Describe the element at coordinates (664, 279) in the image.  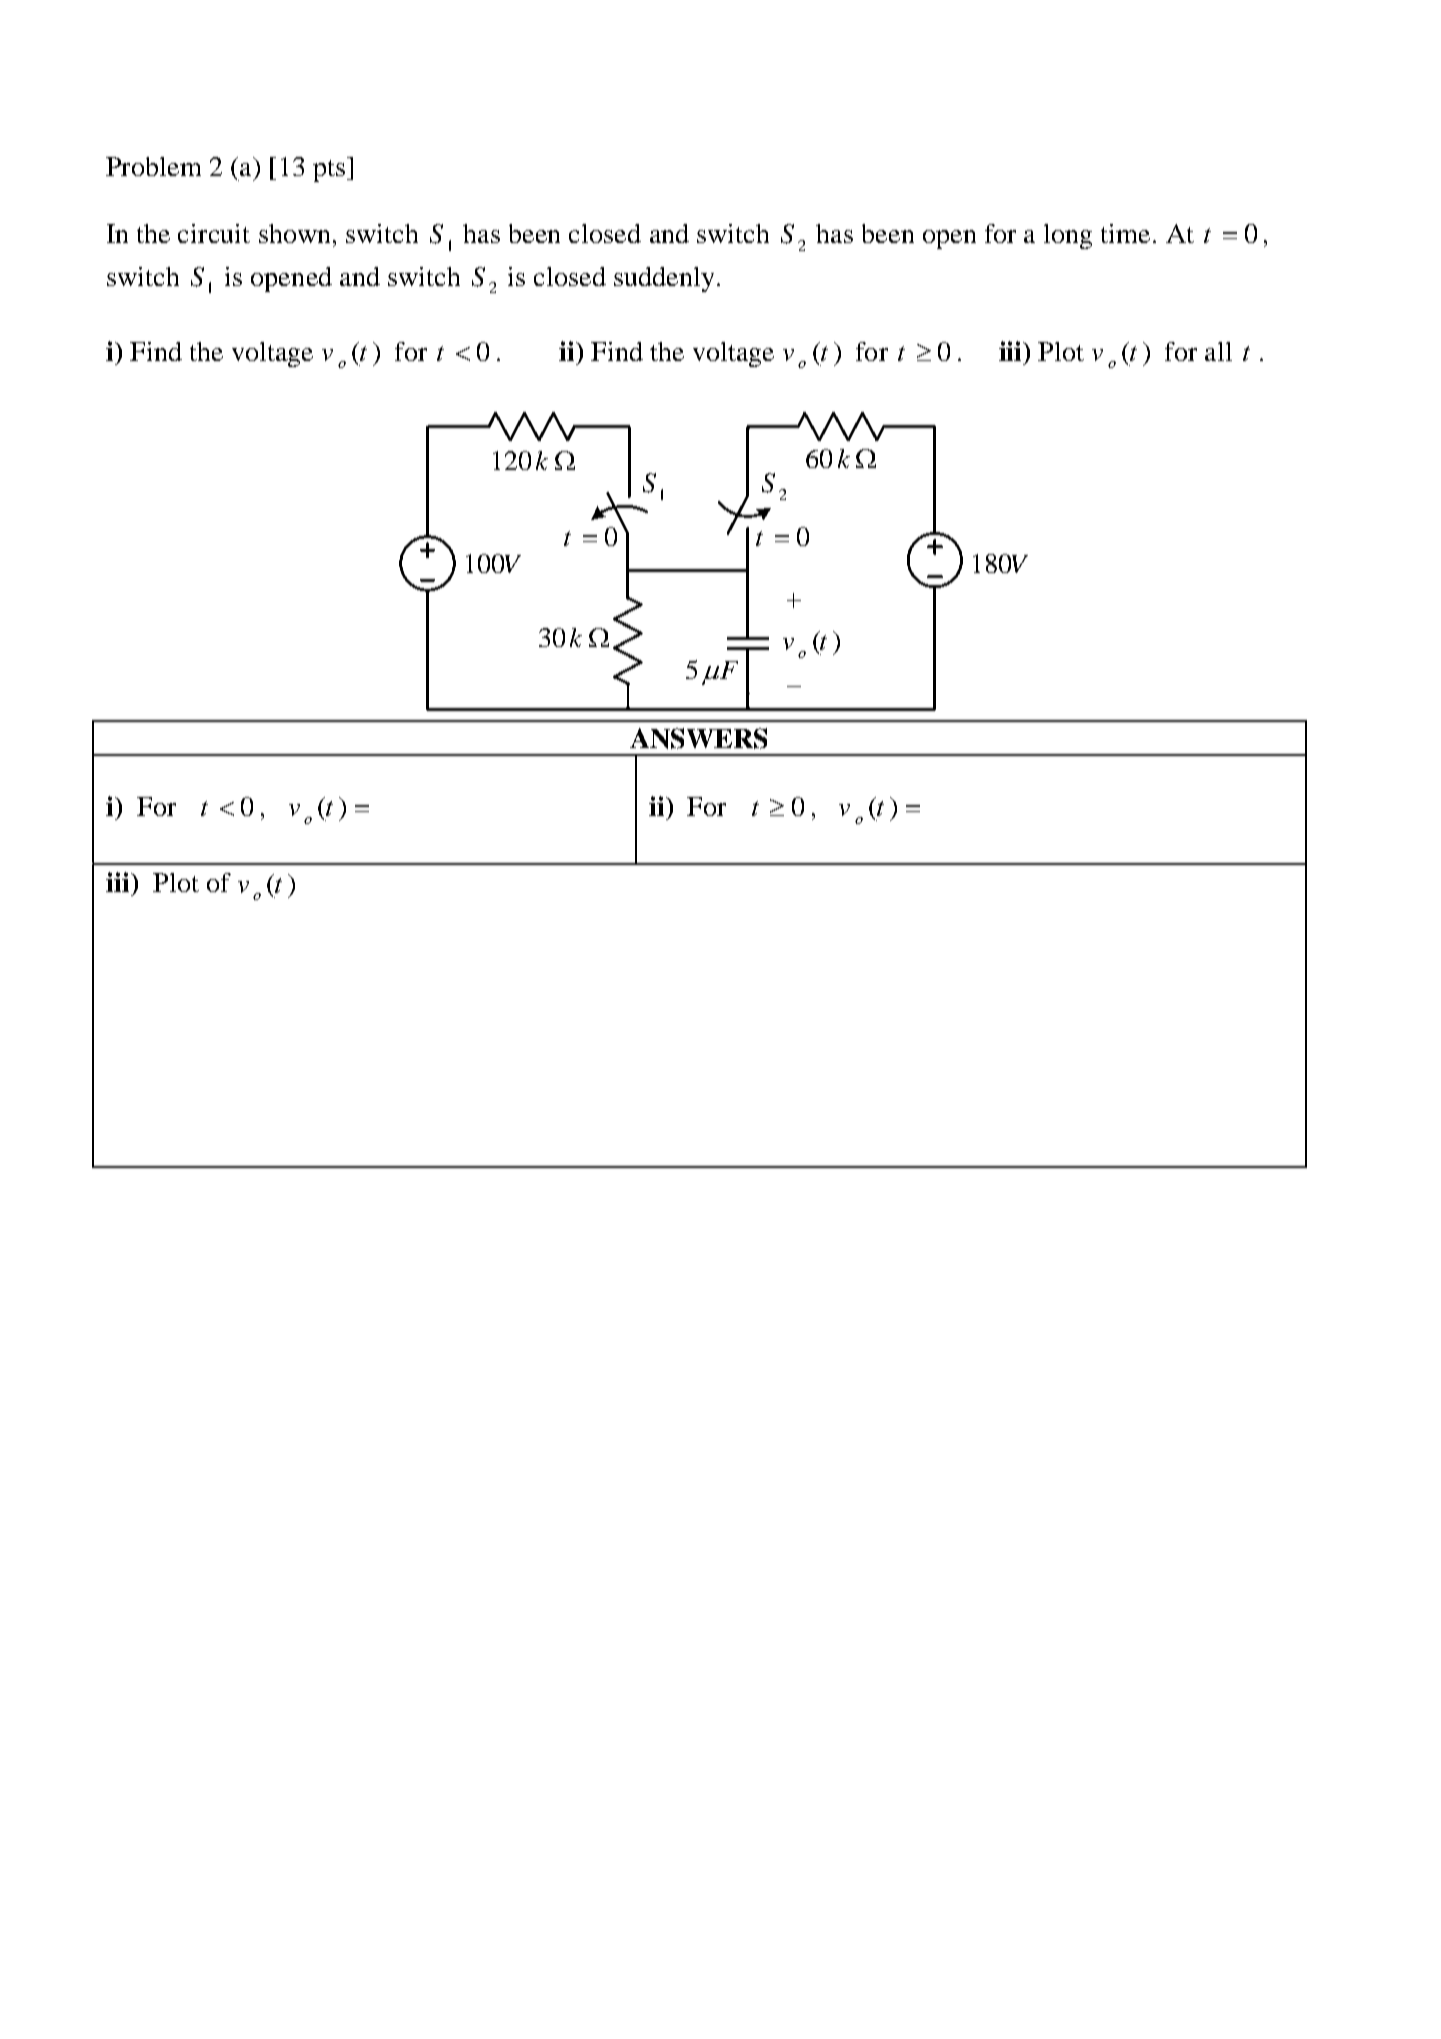
I see `suddenly` at that location.
